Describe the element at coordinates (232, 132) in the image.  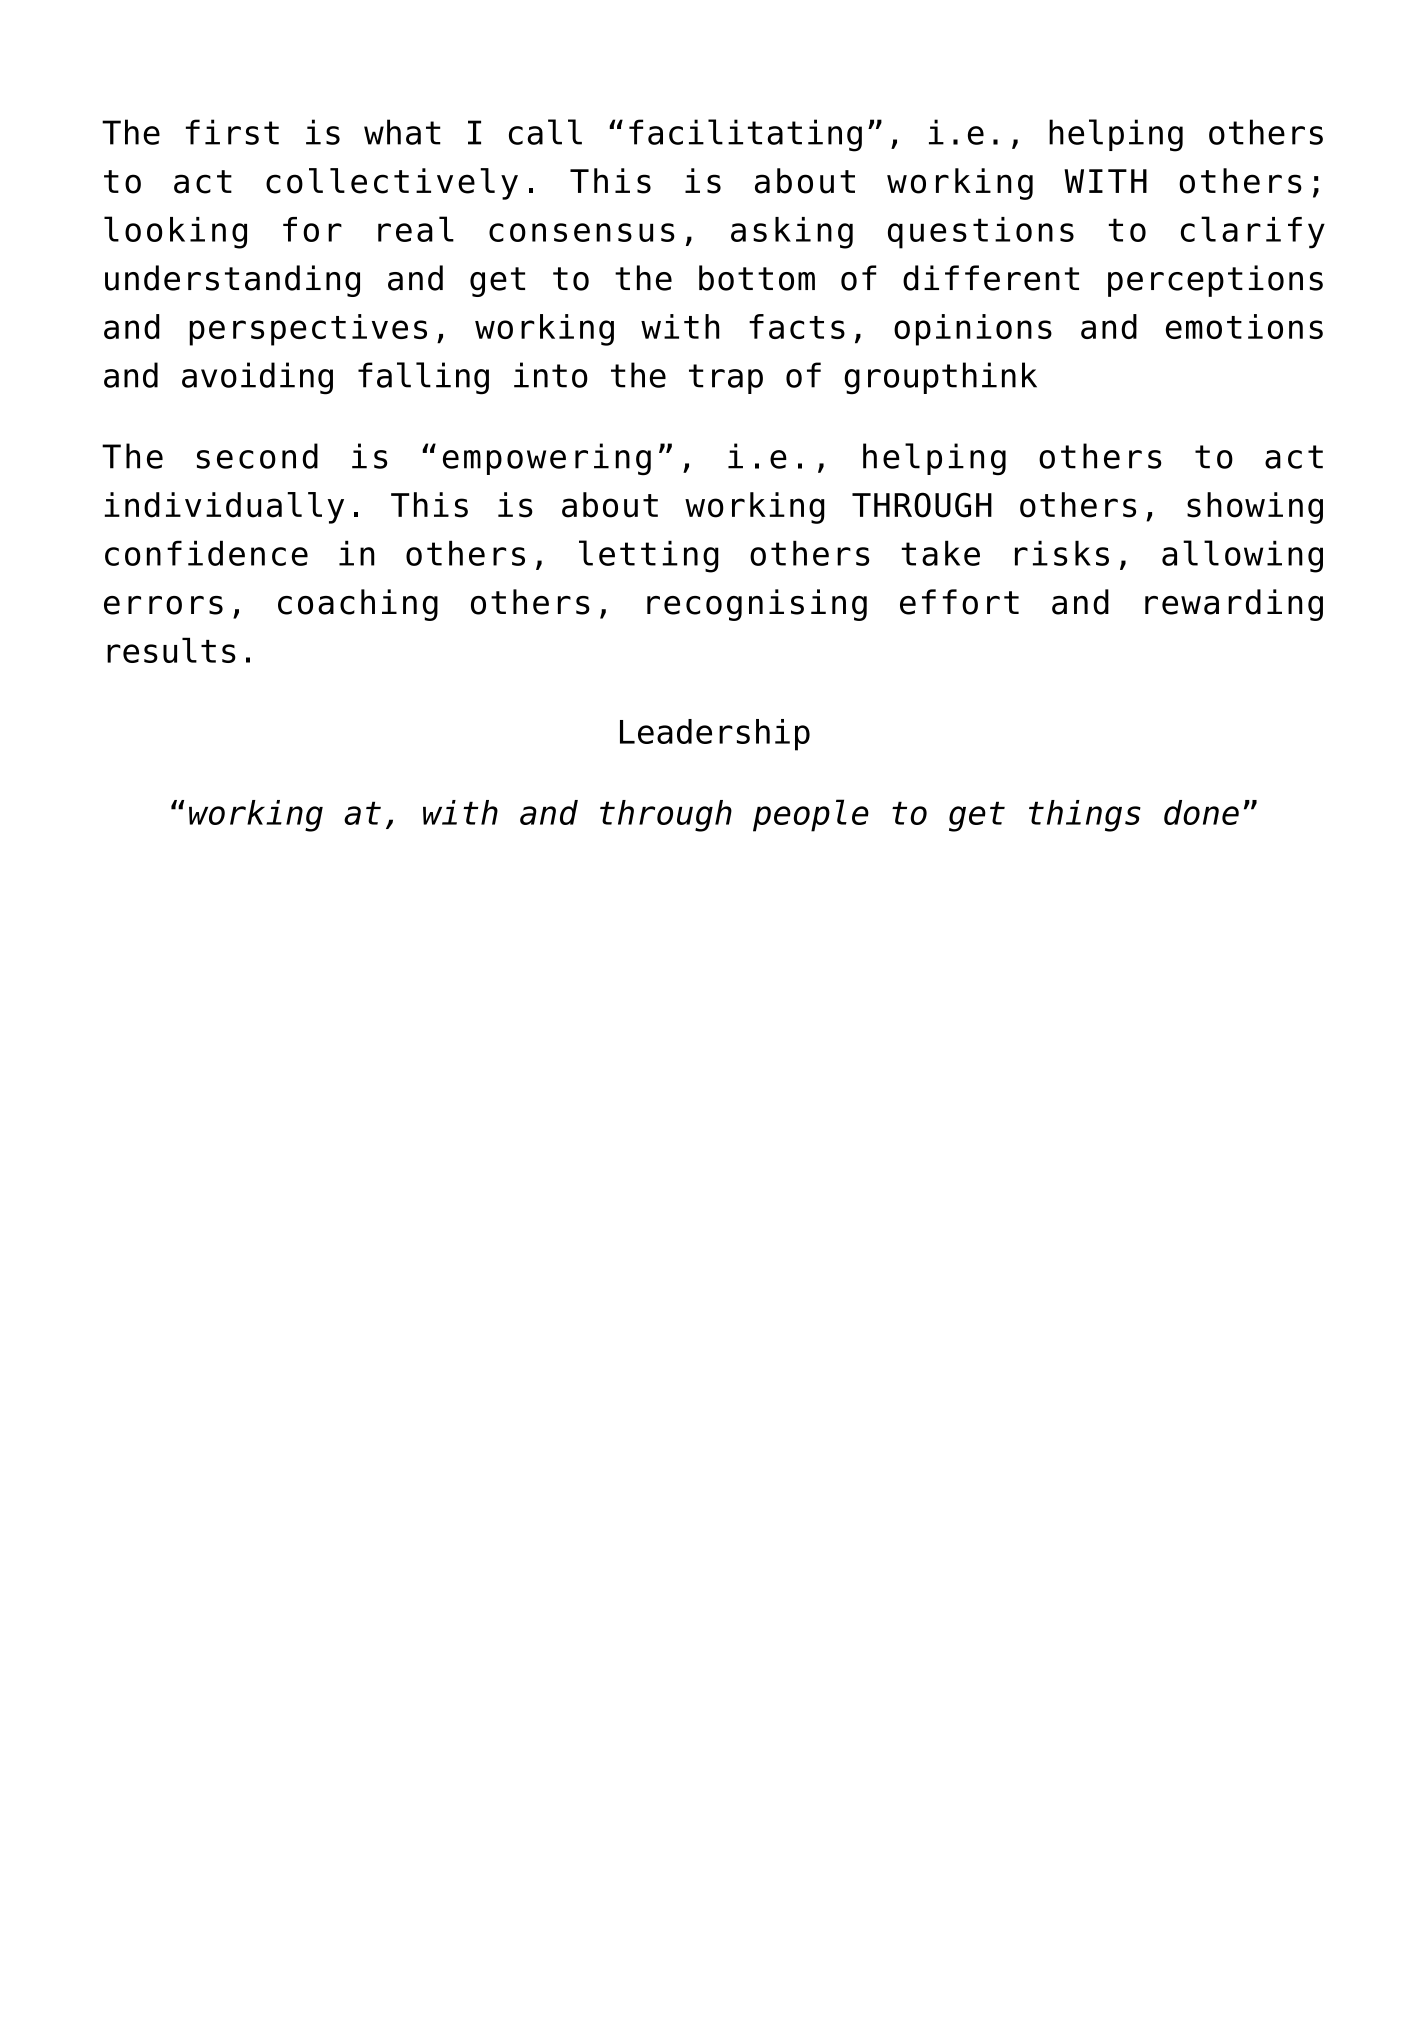
I see `first` at that location.
